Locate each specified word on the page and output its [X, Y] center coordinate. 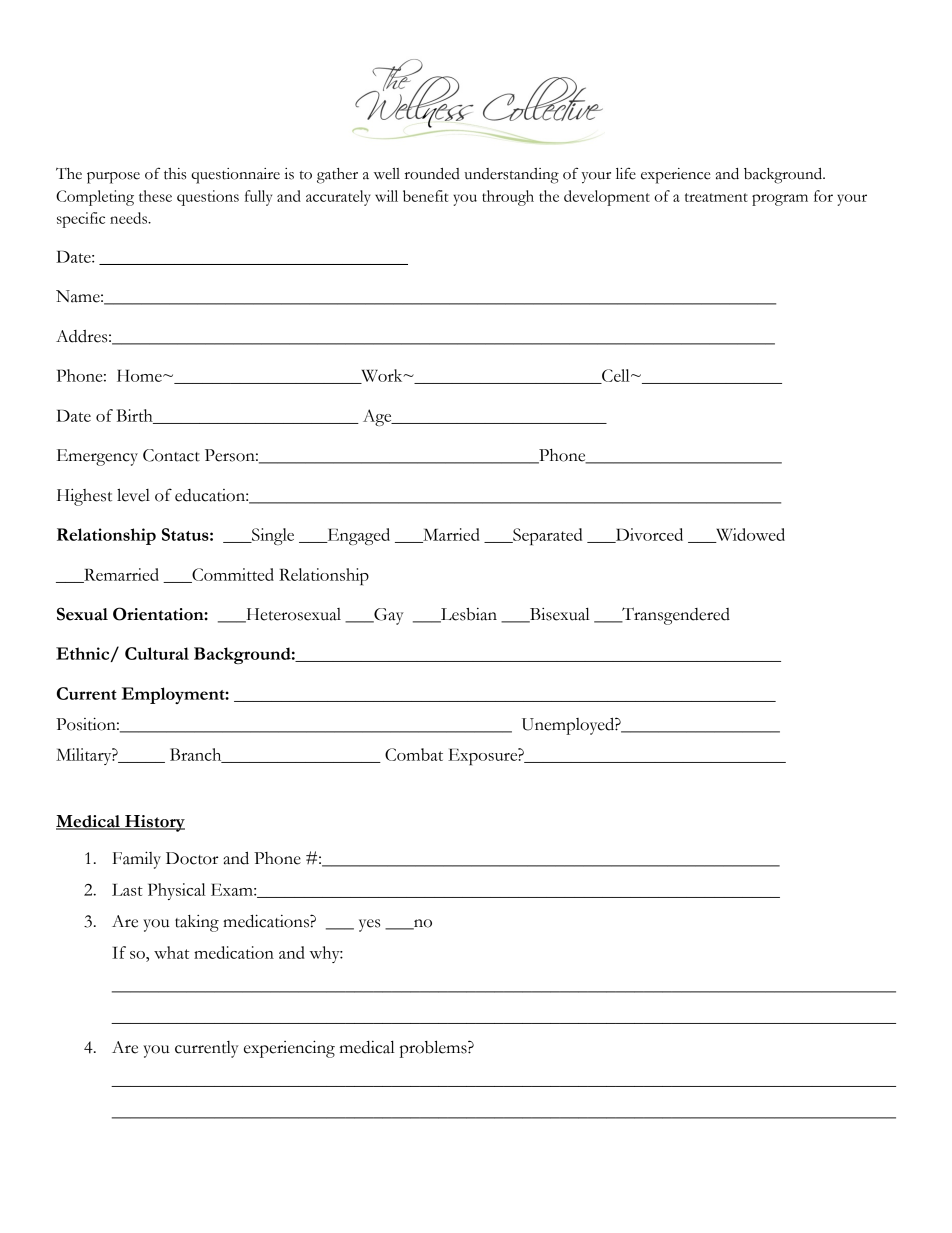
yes [369, 925]
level [133, 495]
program [780, 200]
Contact [171, 455]
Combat [414, 754]
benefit [425, 196]
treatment [716, 197]
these [155, 196]
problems [434, 1049]
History [154, 823]
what [171, 952]
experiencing [289, 1049]
